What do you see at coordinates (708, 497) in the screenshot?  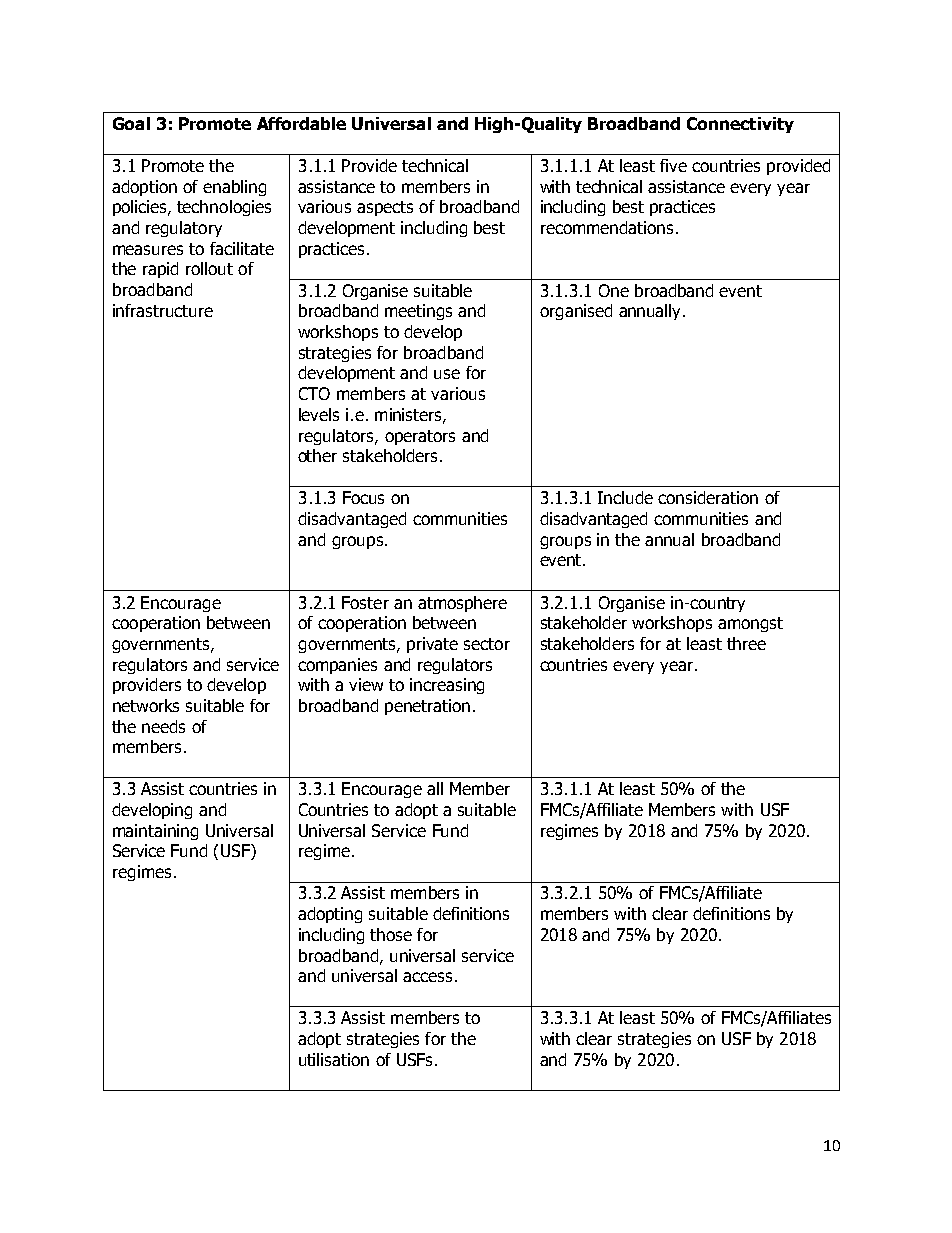 I see `consideration` at bounding box center [708, 497].
